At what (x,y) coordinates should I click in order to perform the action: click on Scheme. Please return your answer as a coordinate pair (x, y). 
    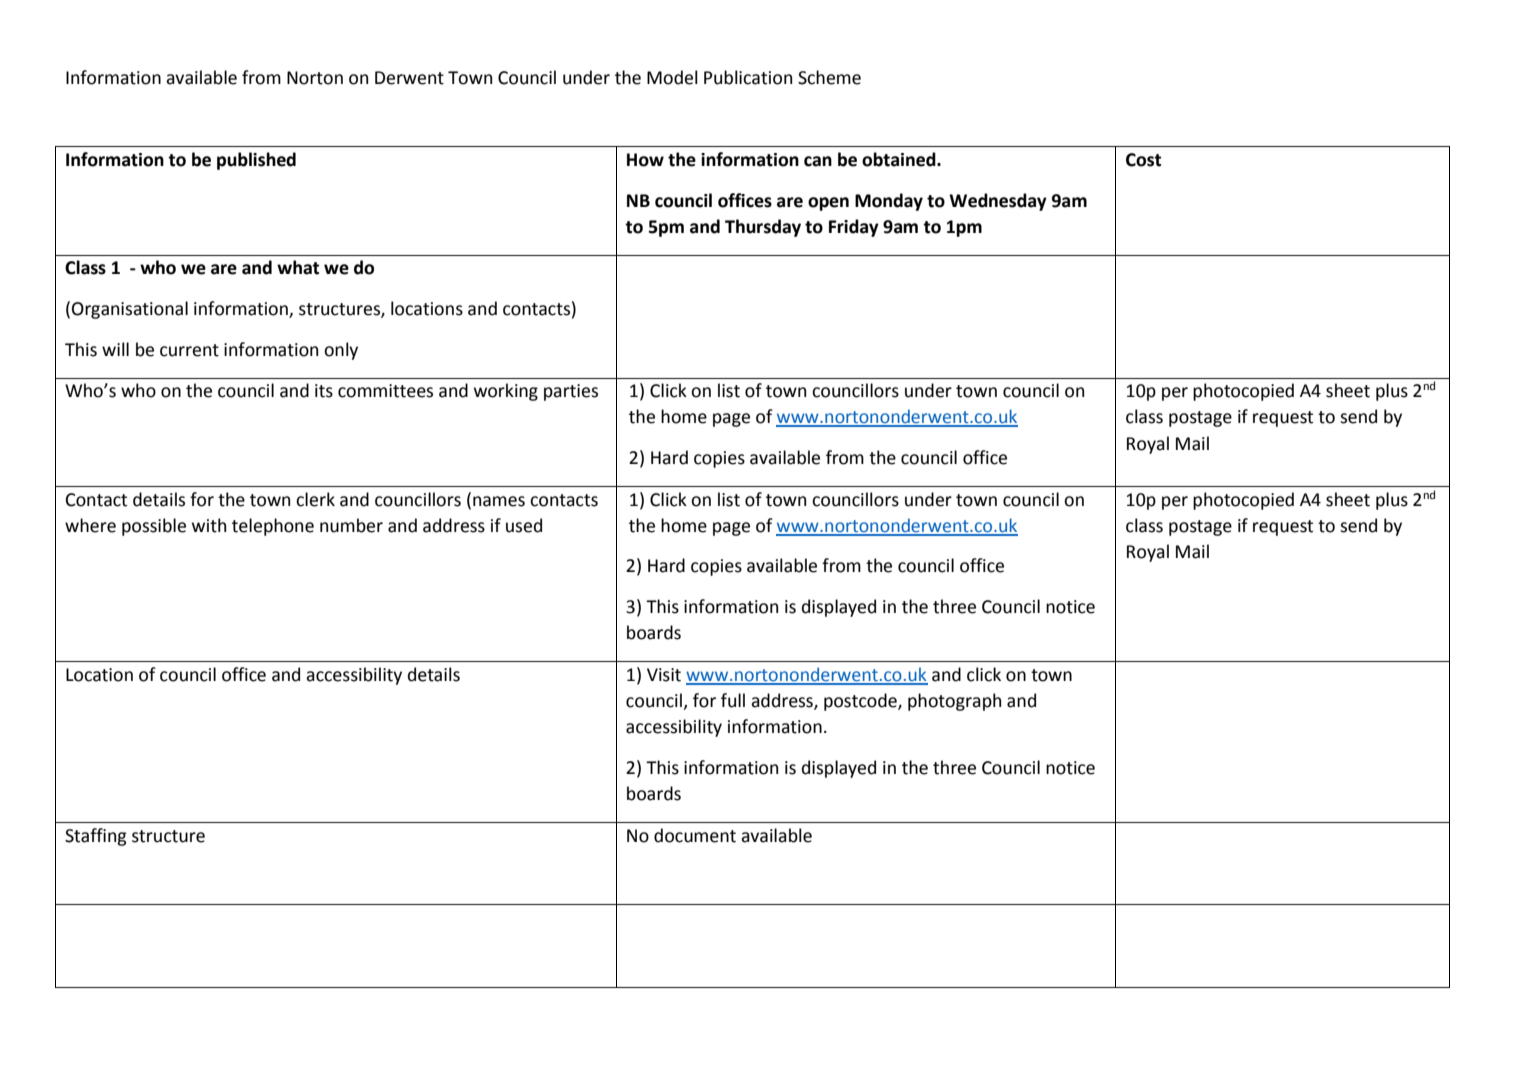
    Looking at the image, I should click on (829, 77).
